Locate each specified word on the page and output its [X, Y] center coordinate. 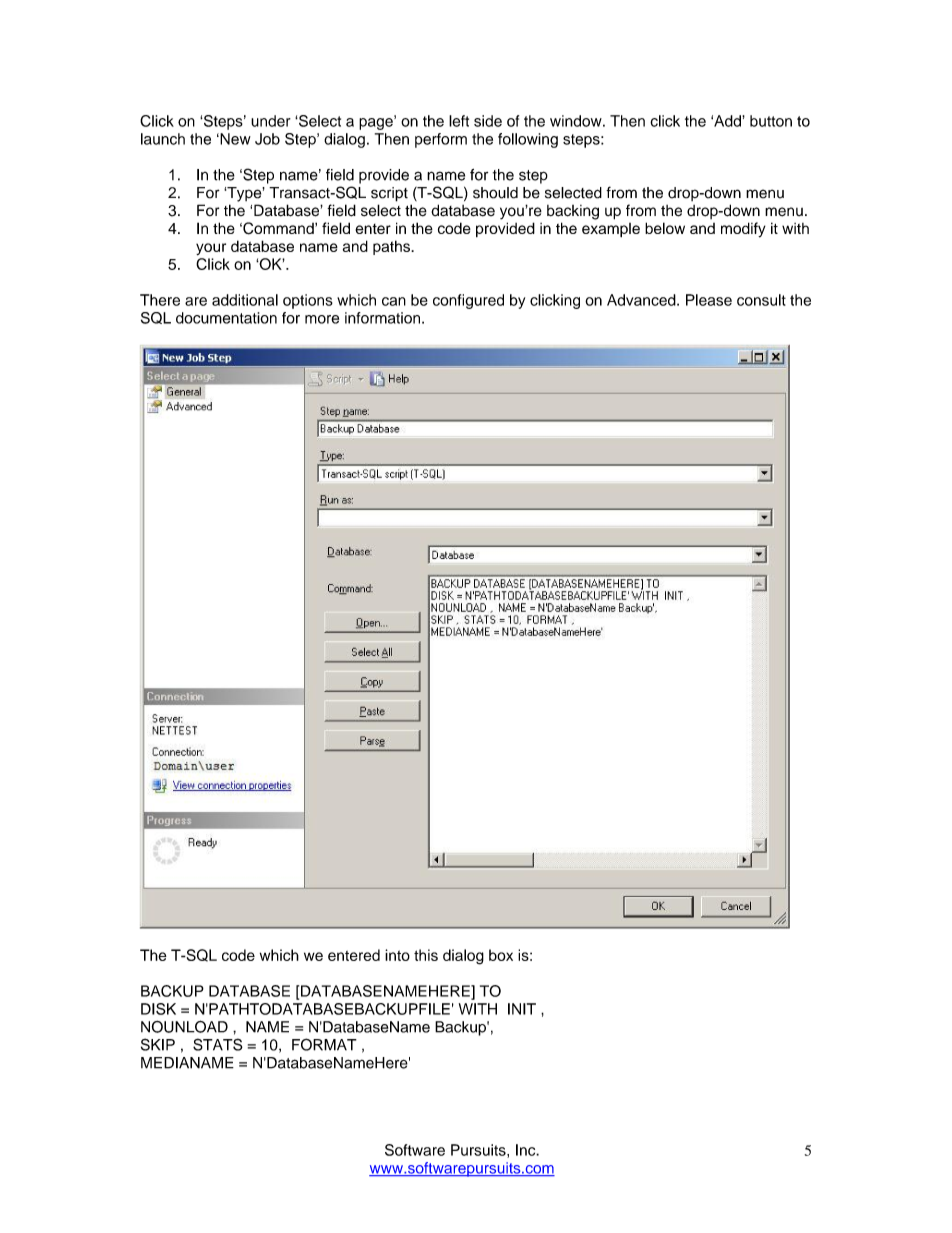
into [397, 955]
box [501, 955]
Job [267, 139]
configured [468, 301]
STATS [218, 1044]
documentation [226, 318]
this [426, 955]
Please [709, 300]
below [665, 228]
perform [441, 140]
